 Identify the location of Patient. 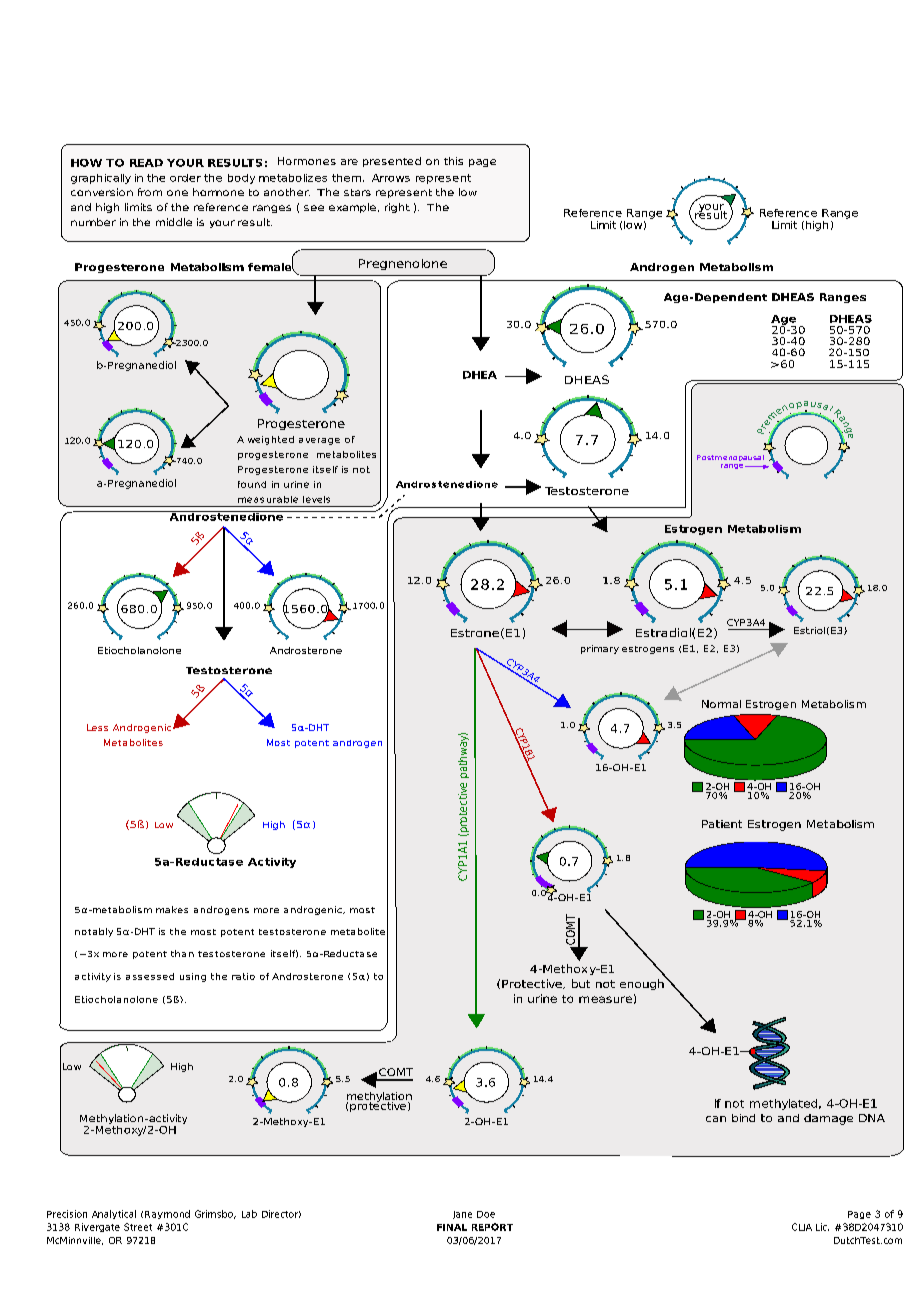
(722, 824).
